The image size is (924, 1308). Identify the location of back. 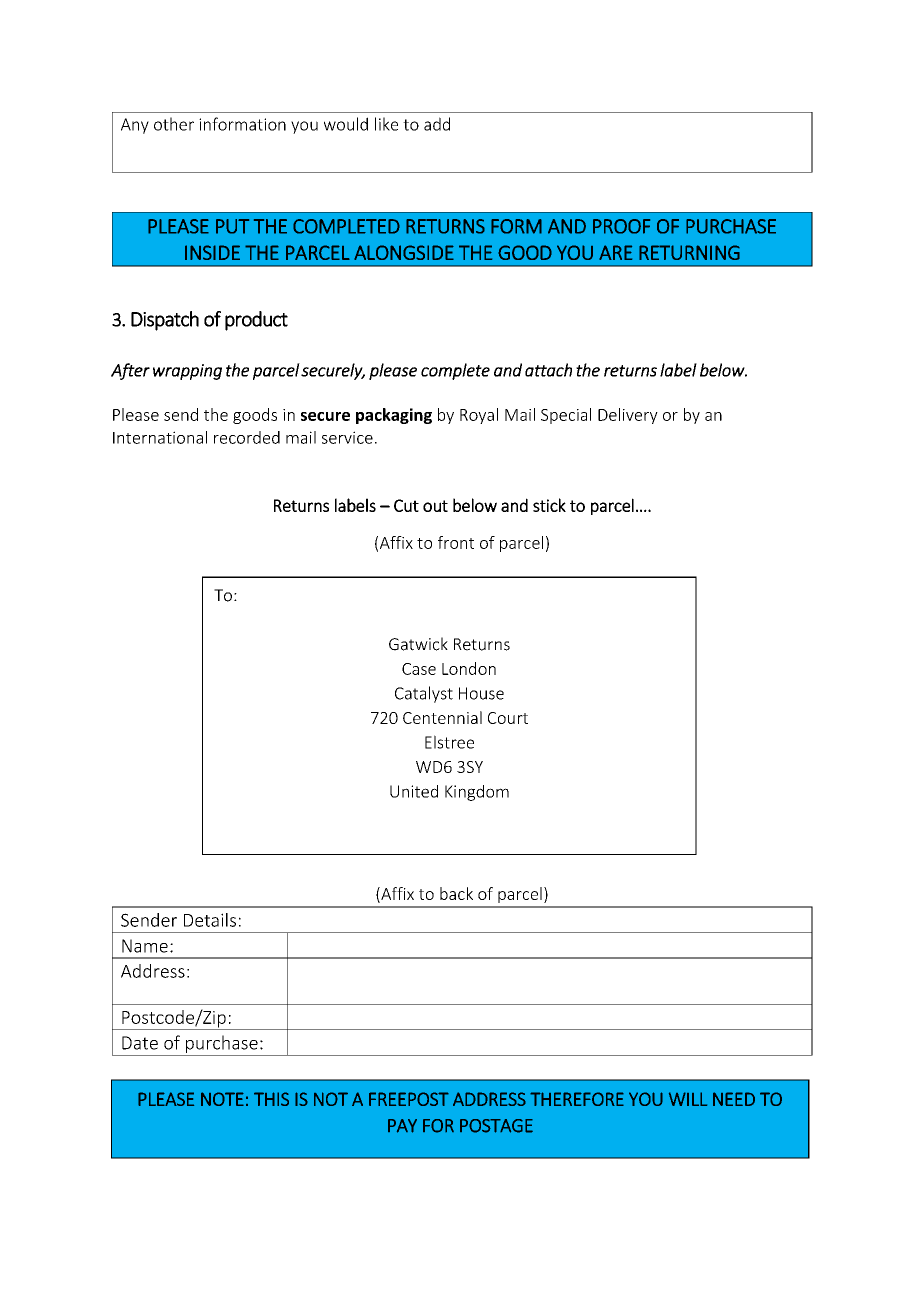
(456, 893).
